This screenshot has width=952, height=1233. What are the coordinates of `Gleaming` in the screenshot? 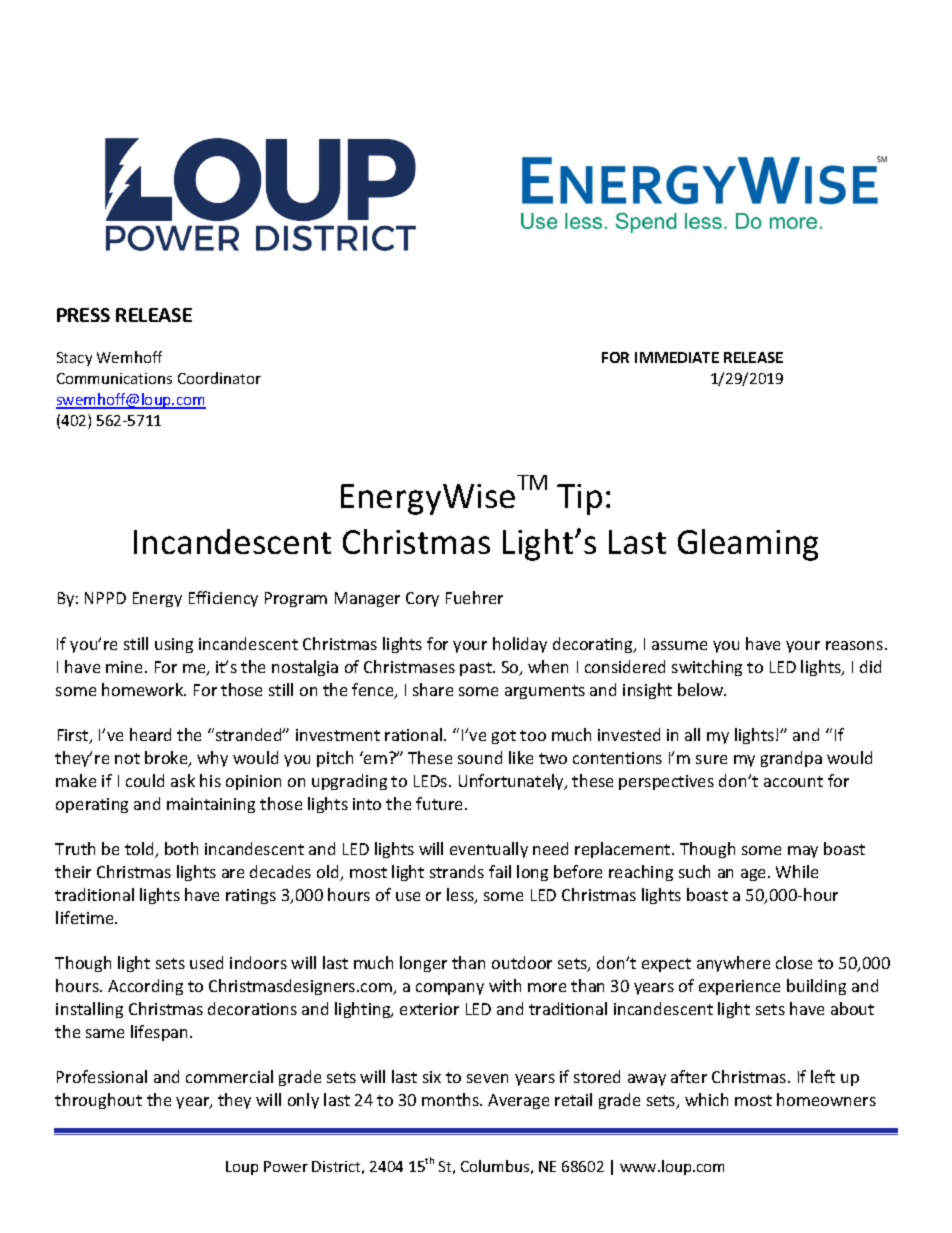 It's located at (748, 545).
